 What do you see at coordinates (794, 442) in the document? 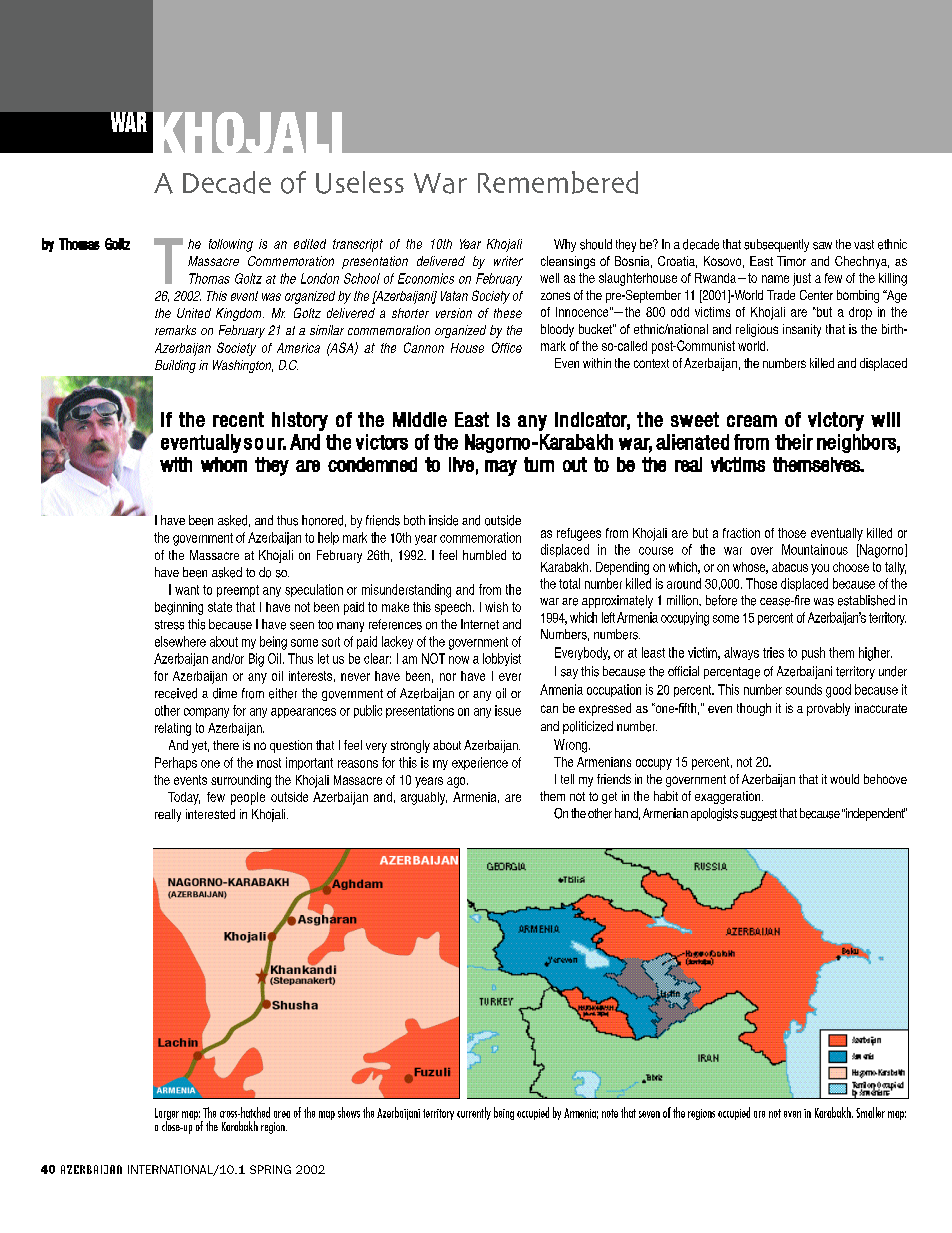
I see `their` at bounding box center [794, 442].
